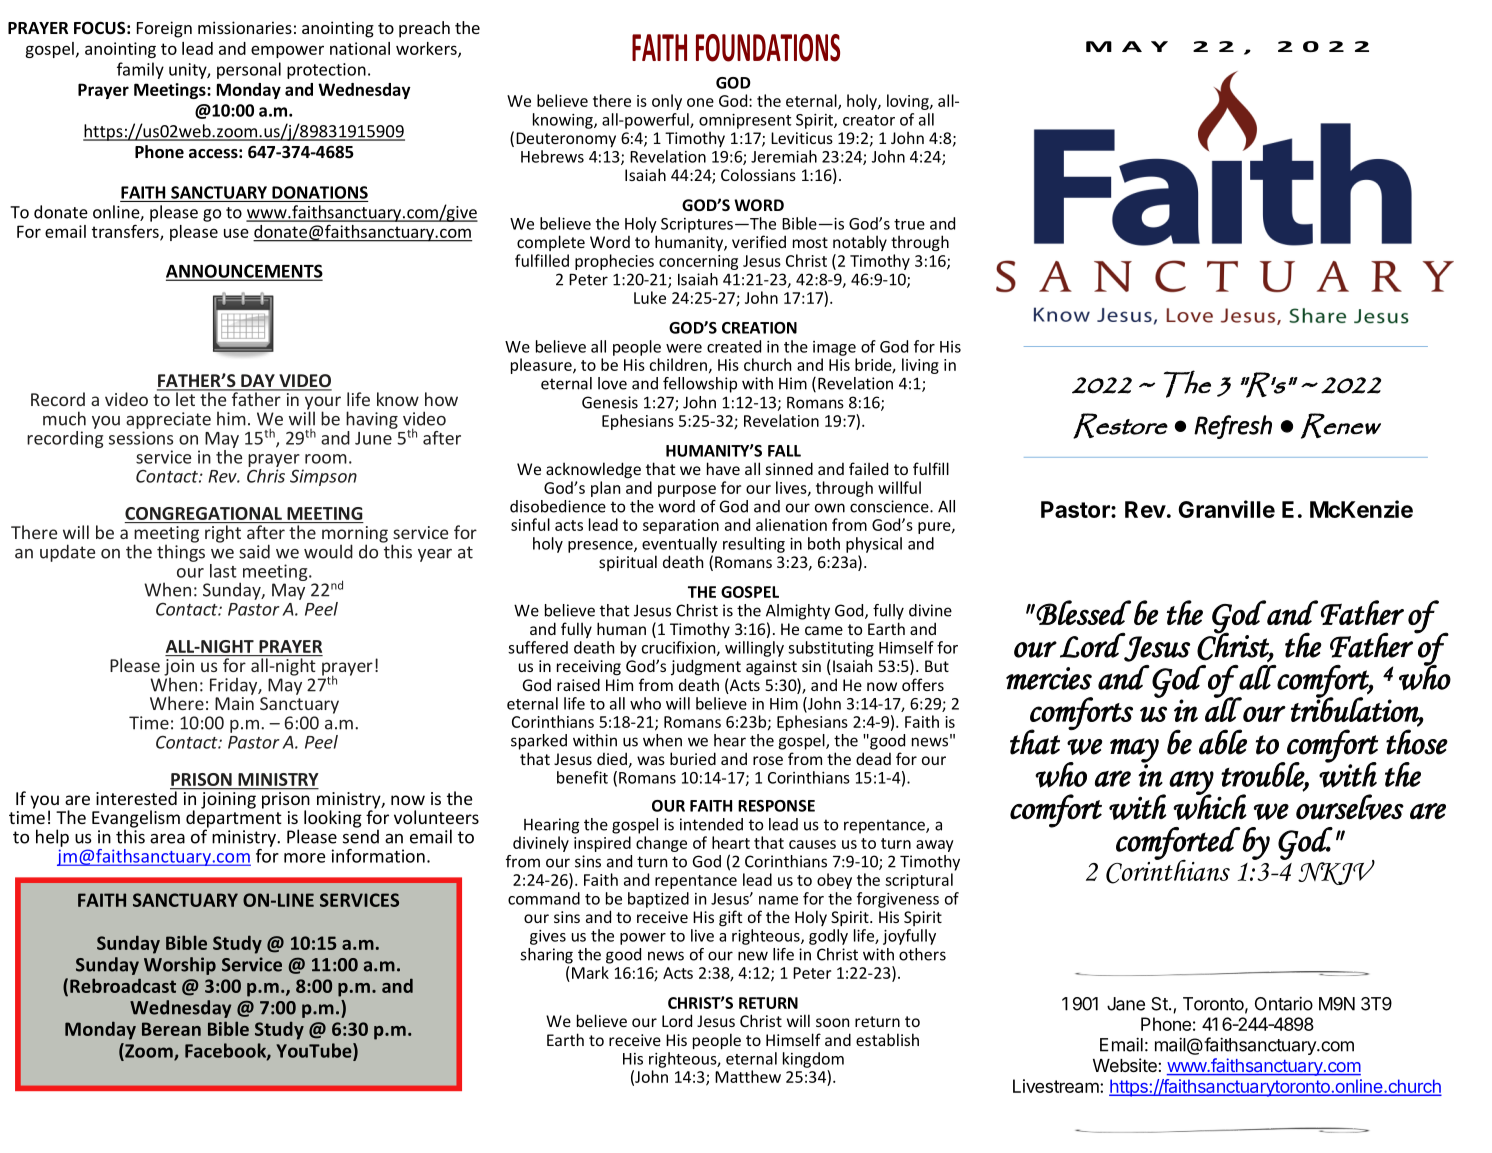 The height and width of the document is (1153, 1492). Describe the element at coordinates (181, 552) in the document. I see `things` at that location.
